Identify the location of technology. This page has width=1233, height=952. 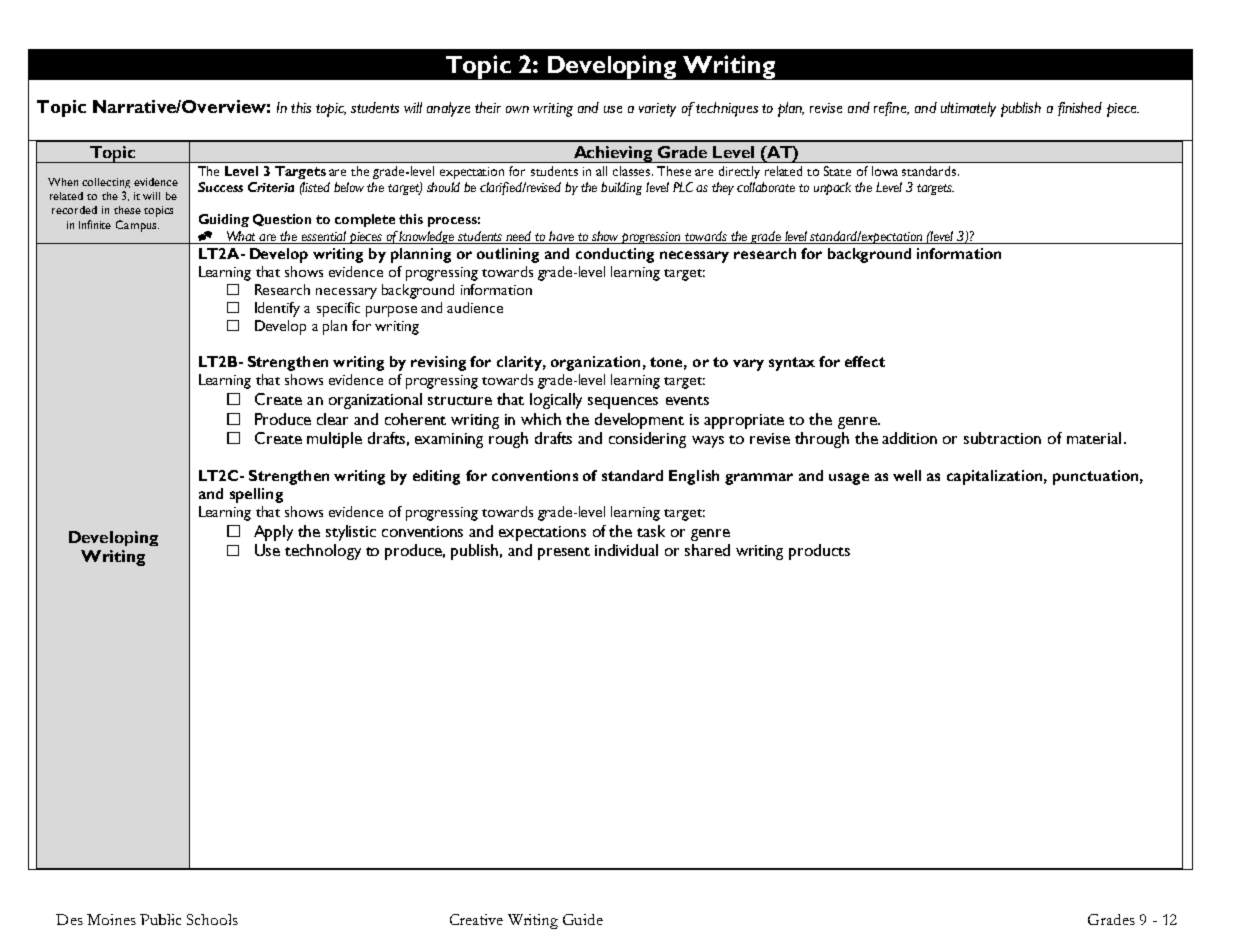
(323, 552).
